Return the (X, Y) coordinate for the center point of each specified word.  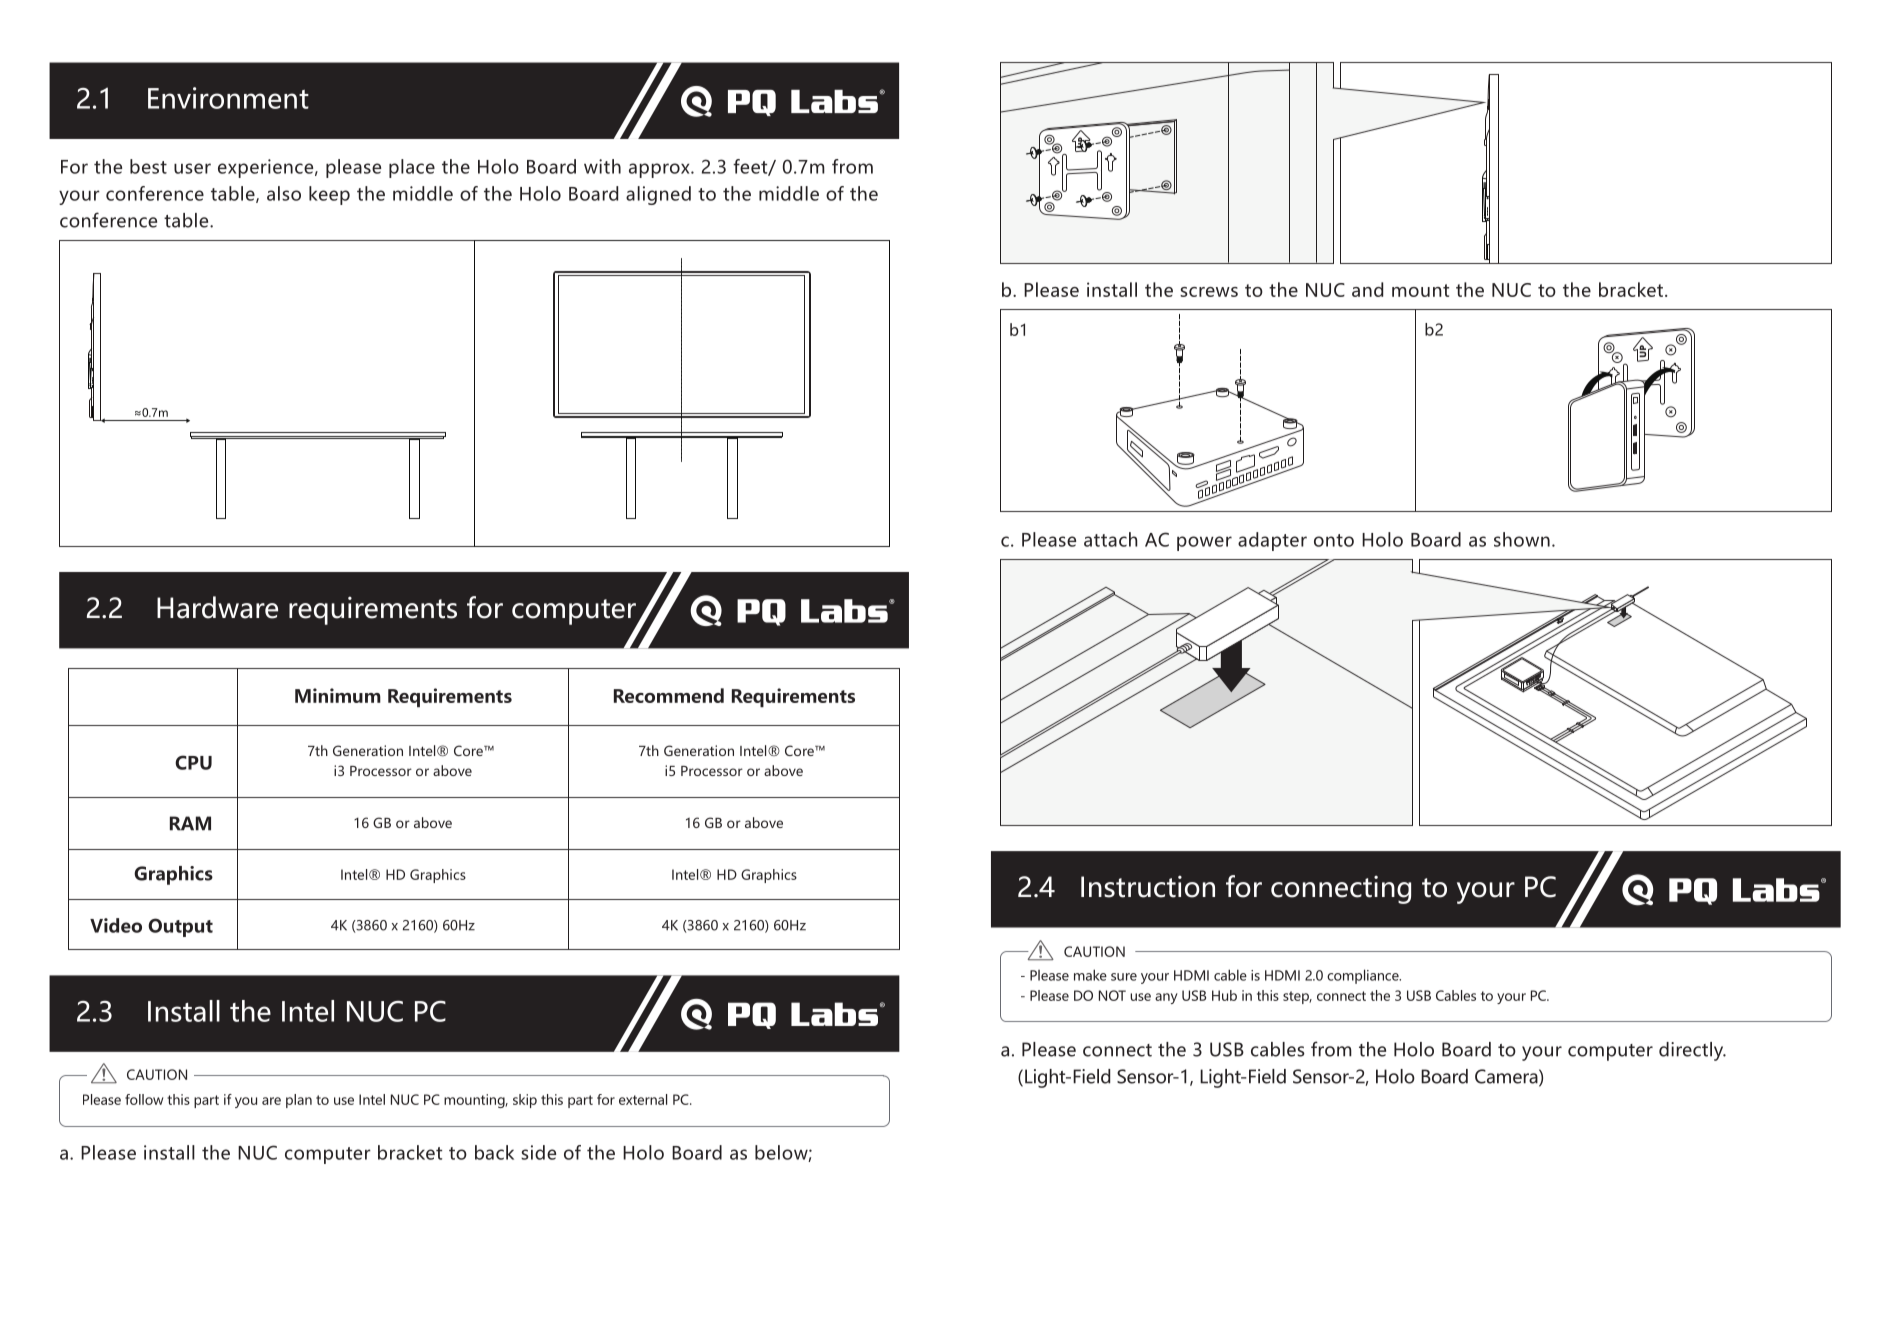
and (1367, 289)
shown (1522, 539)
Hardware (217, 607)
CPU (193, 762)
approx (660, 170)
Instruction (1148, 886)
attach (1111, 539)
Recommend (669, 695)
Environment (228, 98)
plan (299, 1101)
